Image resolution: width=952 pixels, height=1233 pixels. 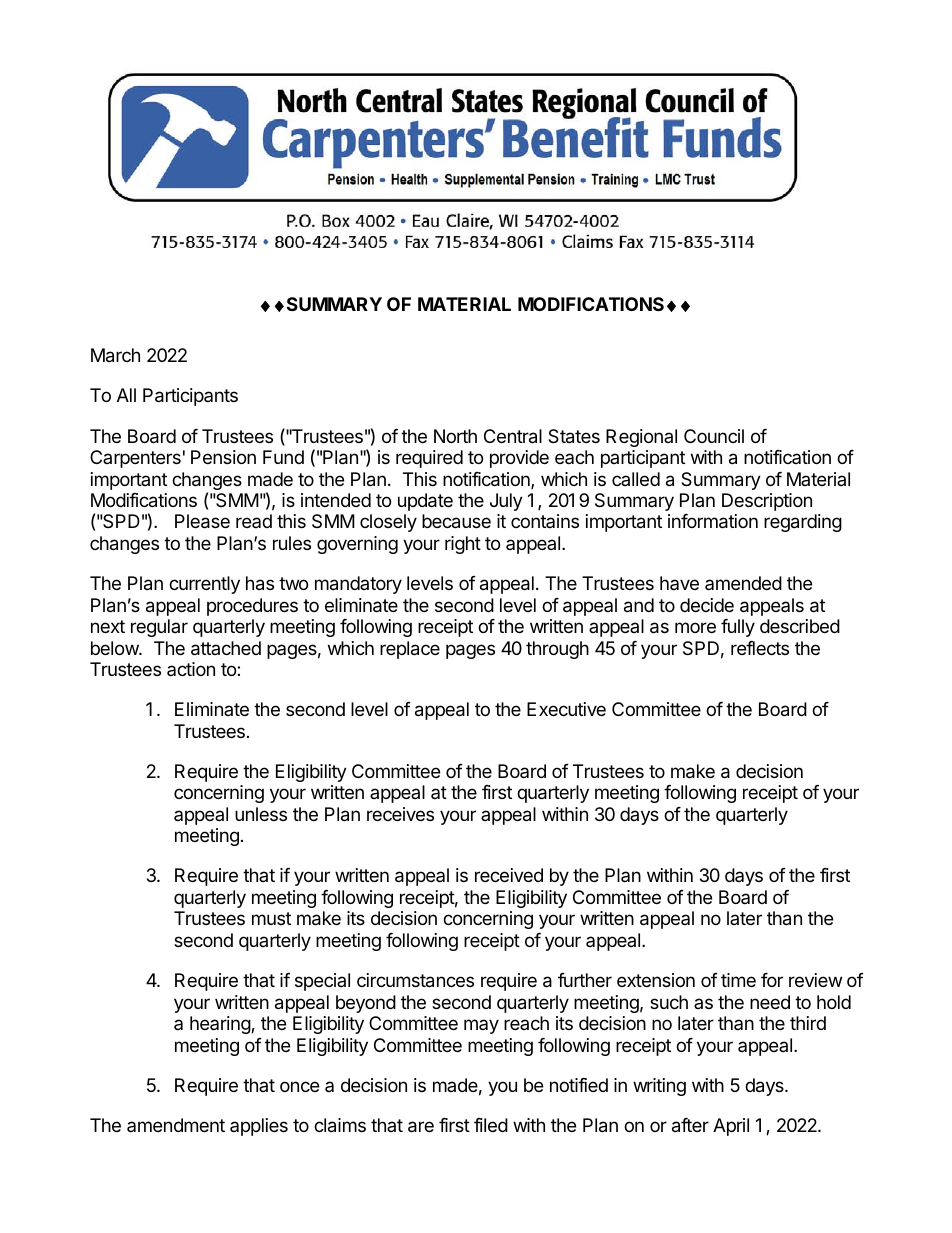 What do you see at coordinates (491, 1125) in the screenshot?
I see `filed` at bounding box center [491, 1125].
